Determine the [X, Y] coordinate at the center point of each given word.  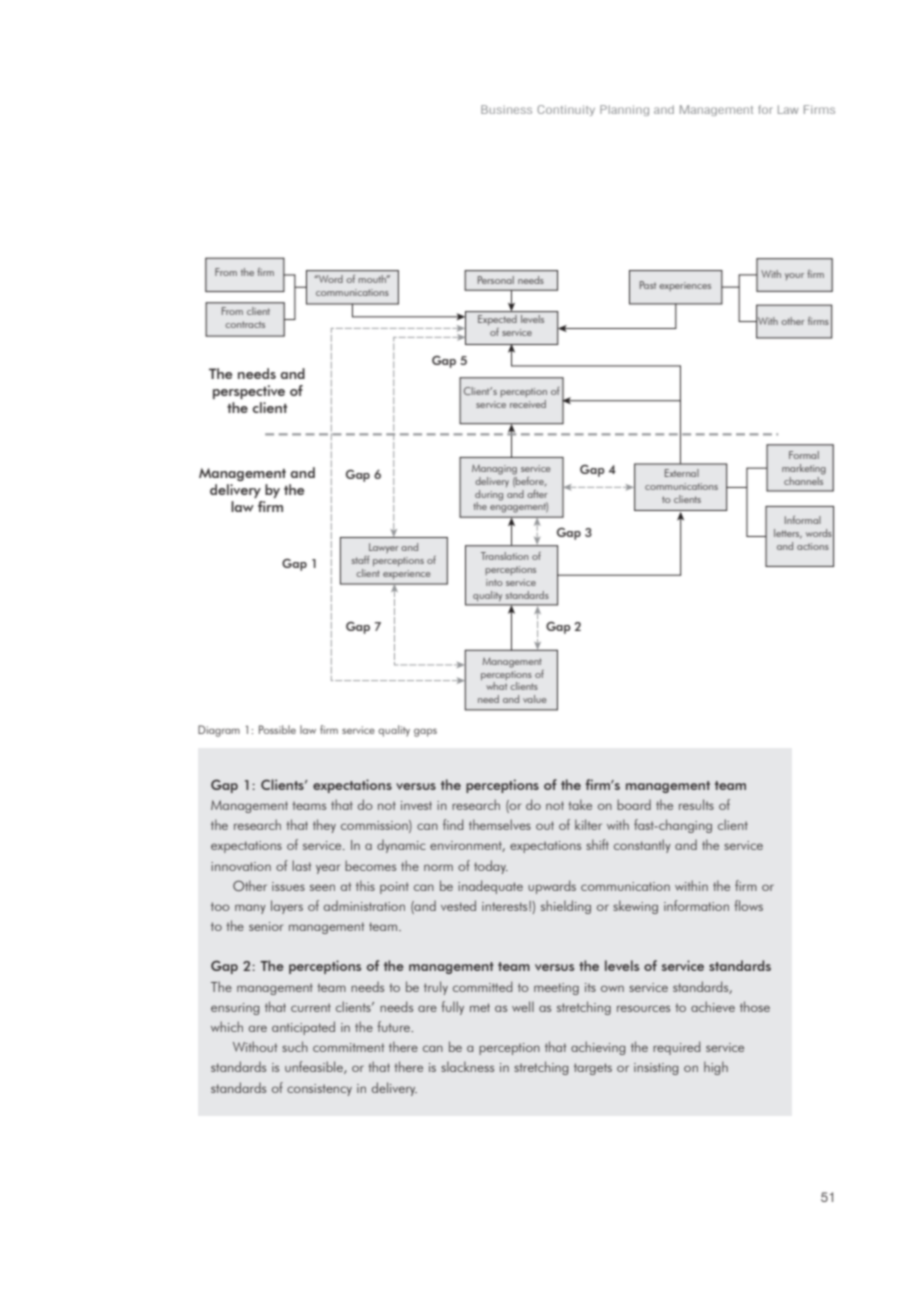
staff [360, 560]
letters [788, 534]
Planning [624, 110]
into [494, 582]
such [295, 1046]
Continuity [566, 110]
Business [506, 109]
